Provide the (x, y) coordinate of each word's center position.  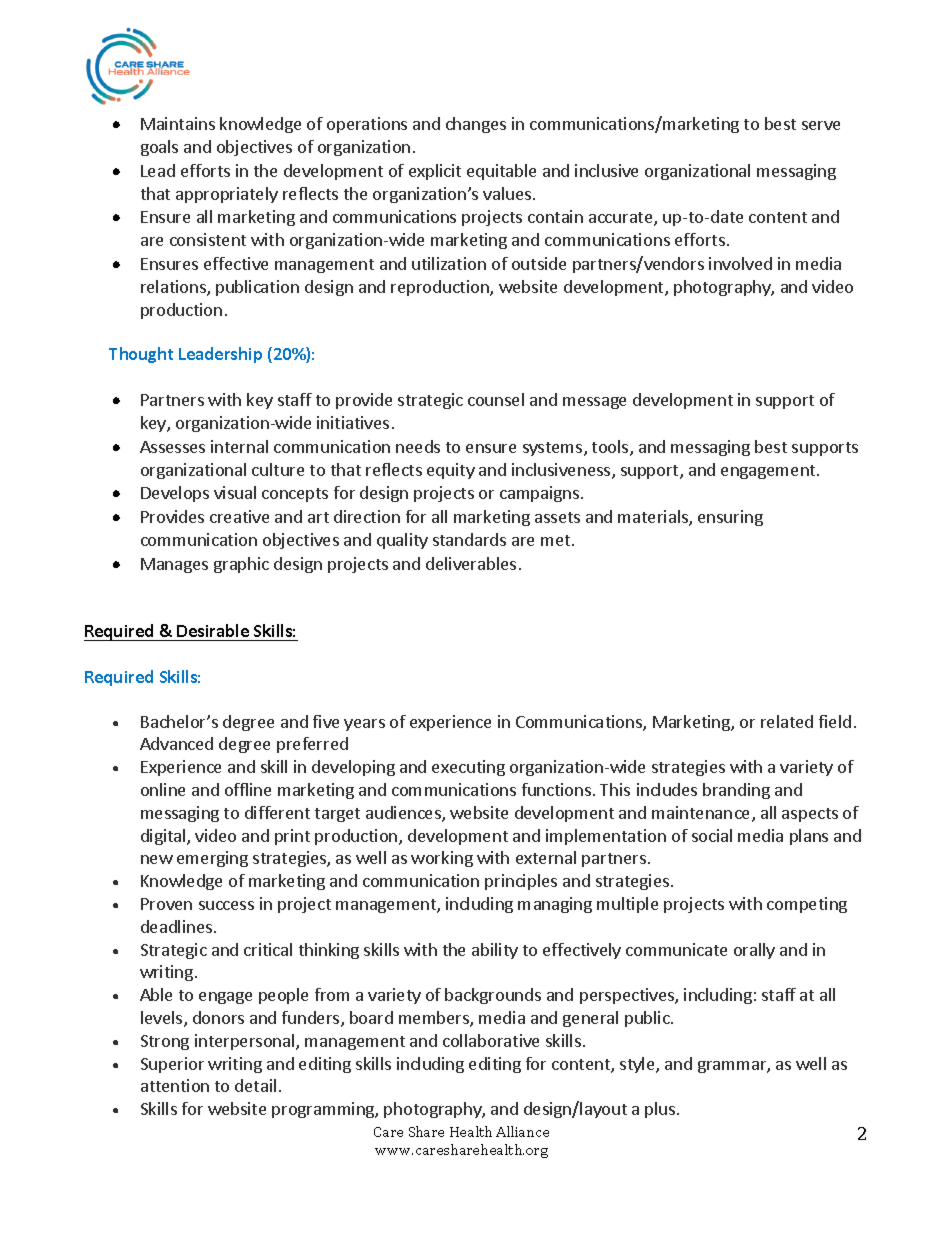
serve (821, 125)
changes (476, 125)
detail (255, 1085)
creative (239, 516)
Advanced (176, 743)
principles (521, 882)
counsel (496, 399)
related (787, 721)
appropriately (227, 195)
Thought (141, 355)
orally (754, 951)
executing (468, 768)
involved (740, 263)
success (226, 905)
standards (469, 539)
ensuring (730, 518)
